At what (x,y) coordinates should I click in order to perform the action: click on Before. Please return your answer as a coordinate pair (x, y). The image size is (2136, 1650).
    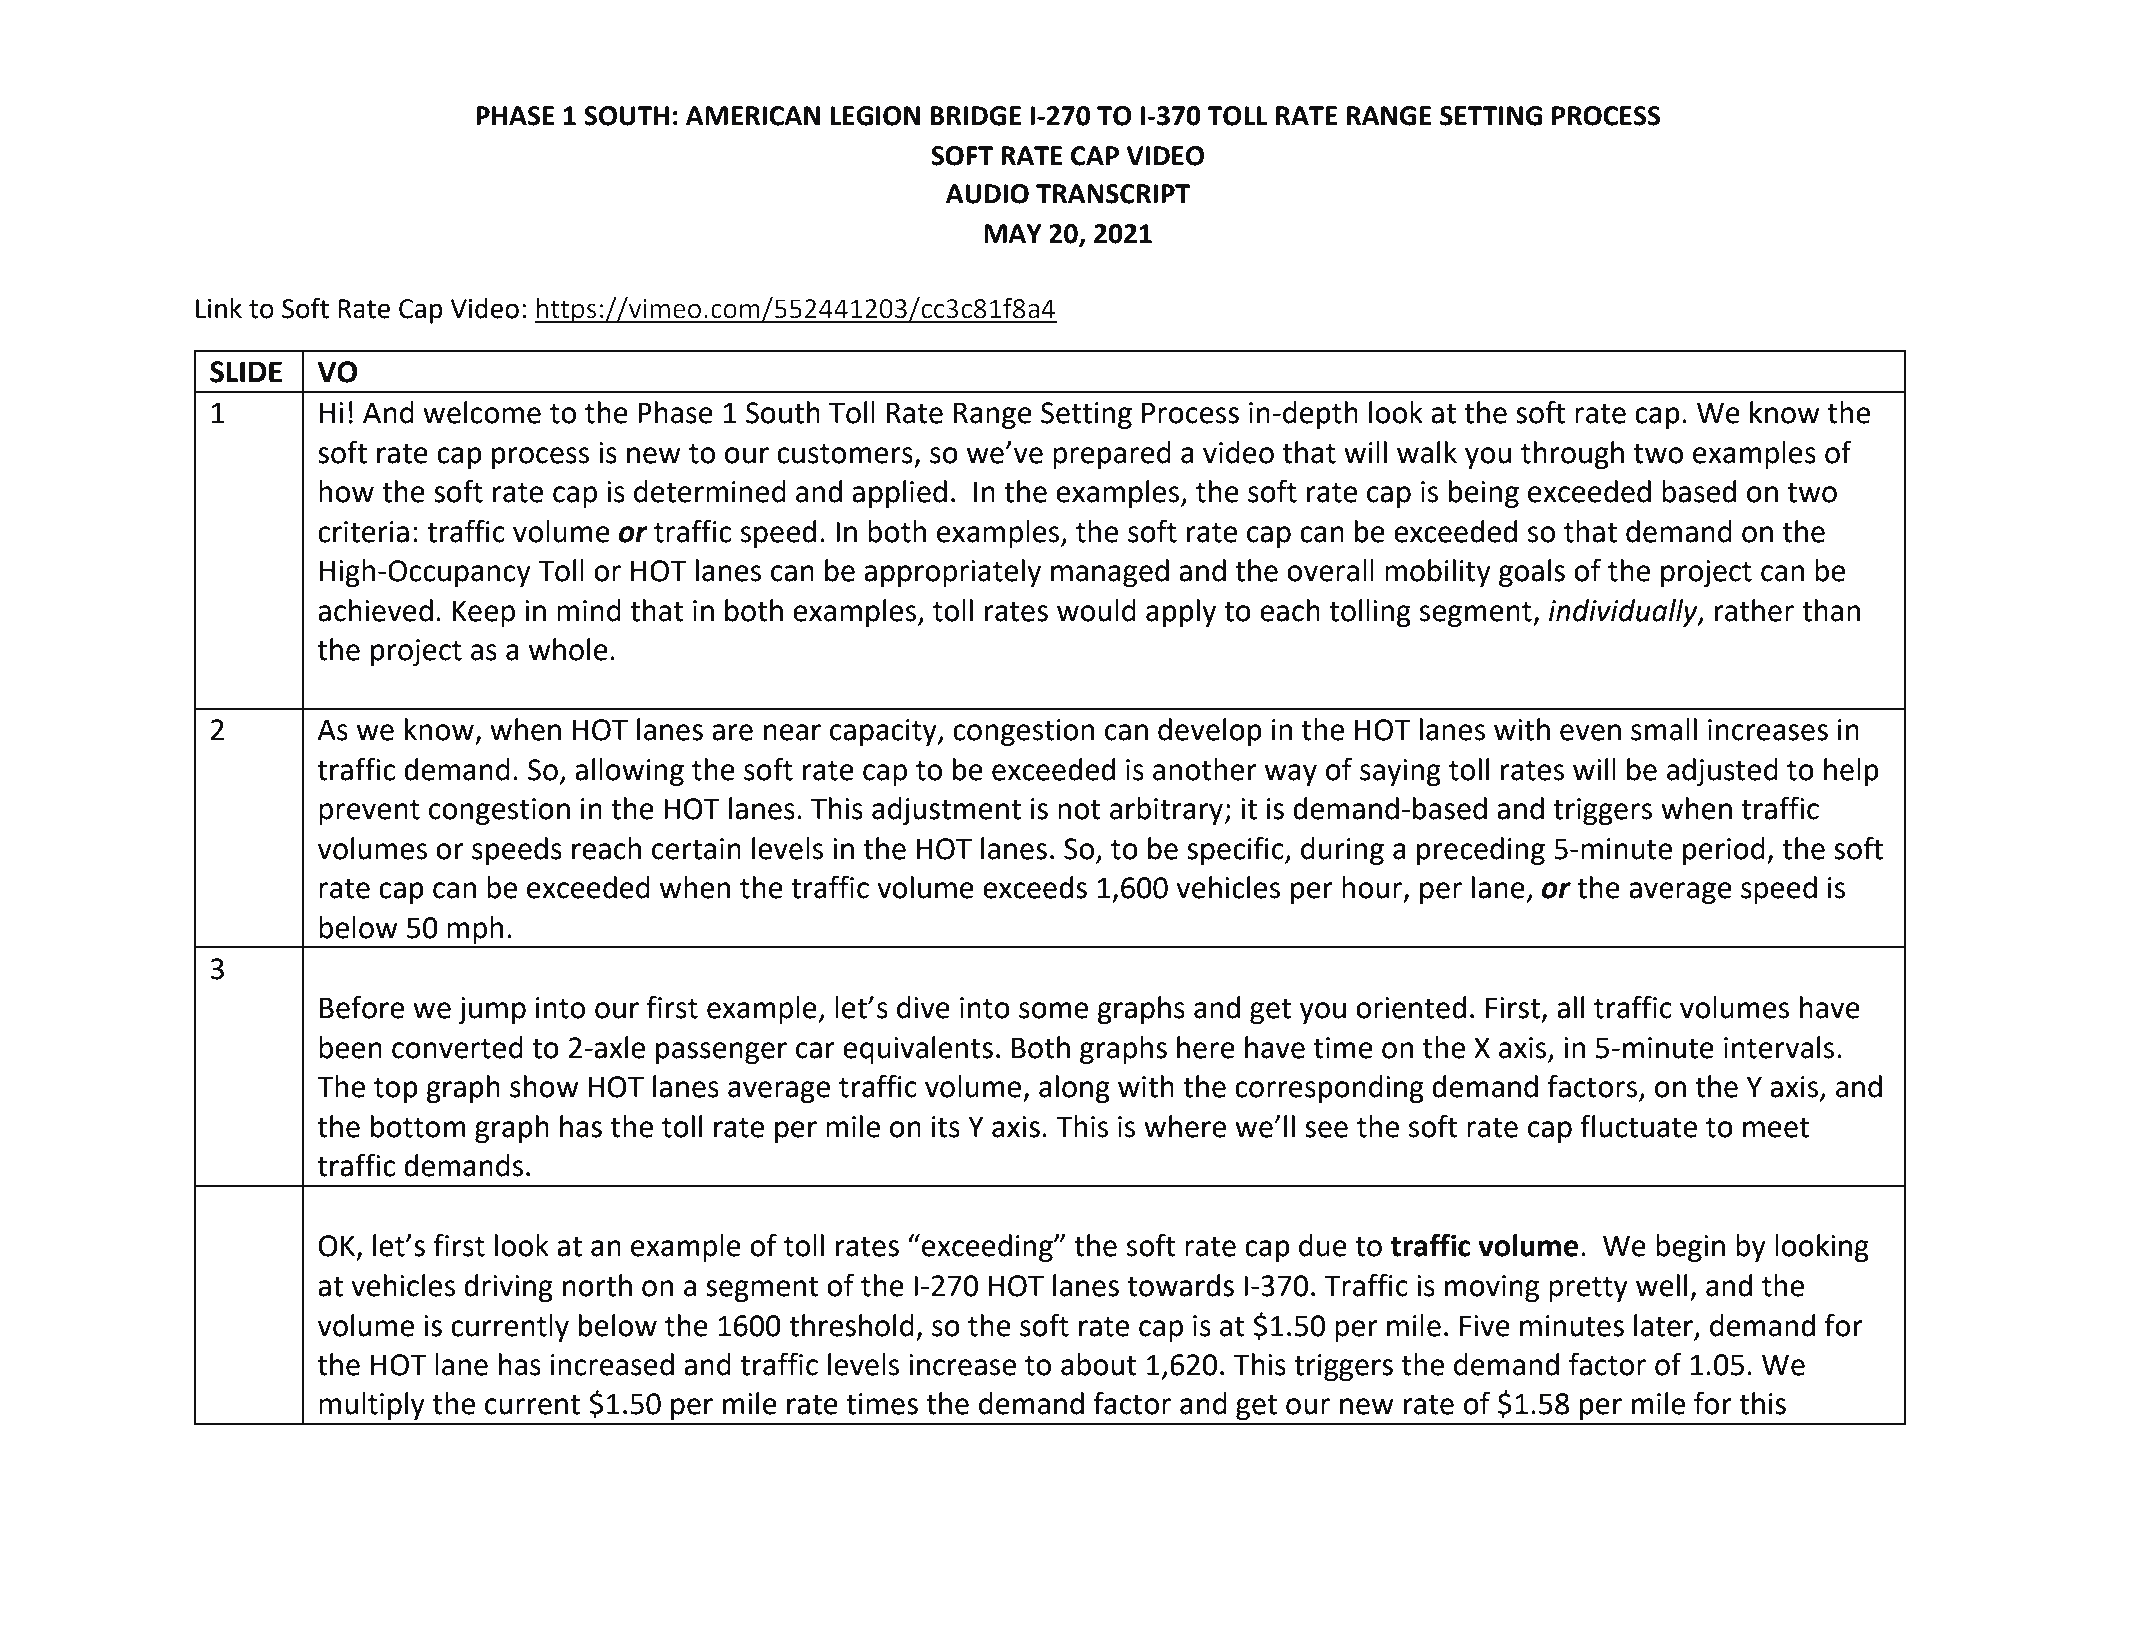
    Looking at the image, I should click on (362, 1007).
